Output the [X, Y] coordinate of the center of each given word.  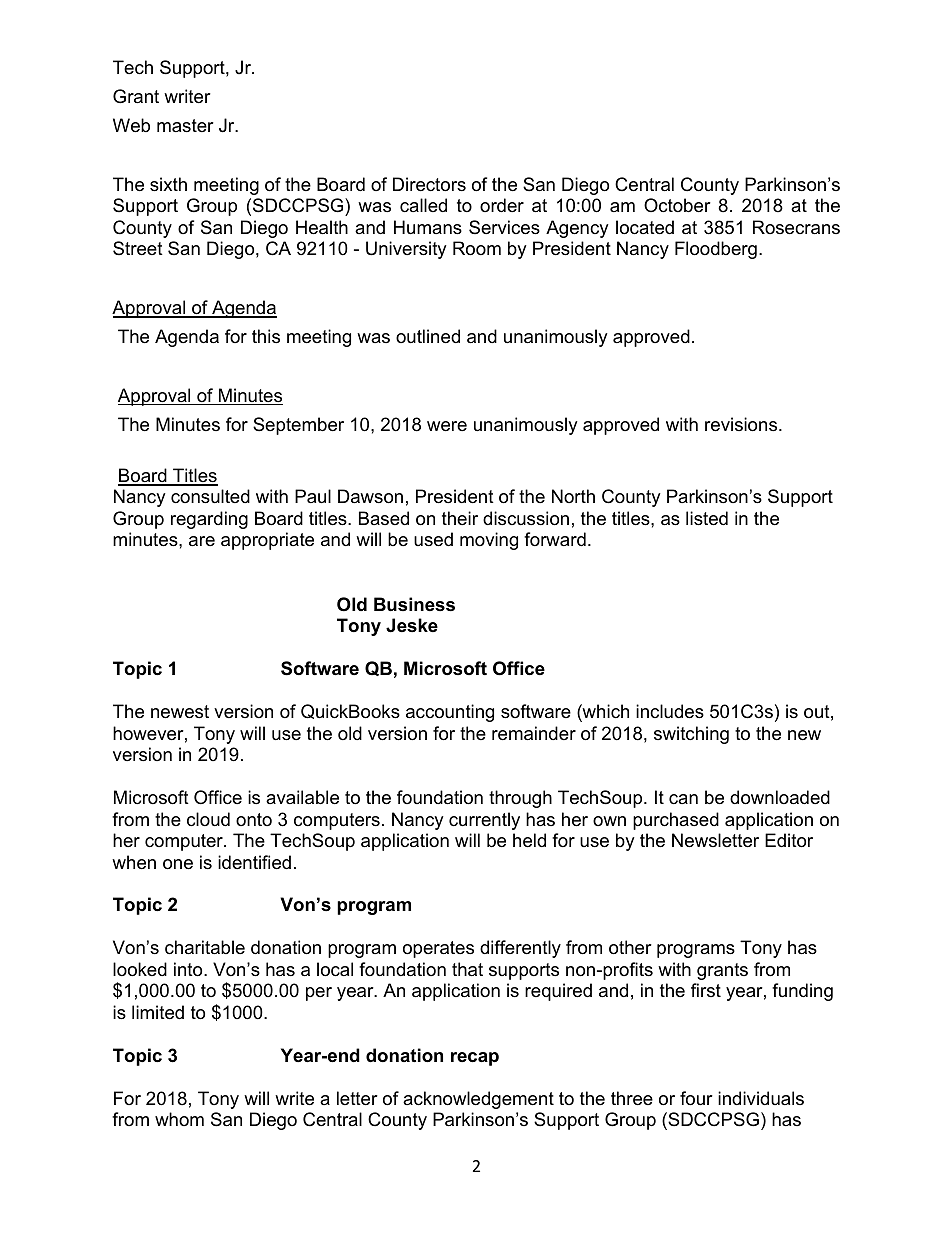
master [185, 125]
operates [438, 949]
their [460, 518]
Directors [429, 184]
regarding [209, 520]
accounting [450, 713]
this [266, 336]
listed [707, 518]
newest [180, 712]
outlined [428, 336]
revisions [742, 424]
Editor [789, 840]
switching [691, 735]
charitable [205, 947]
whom [179, 1119]
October [677, 205]
